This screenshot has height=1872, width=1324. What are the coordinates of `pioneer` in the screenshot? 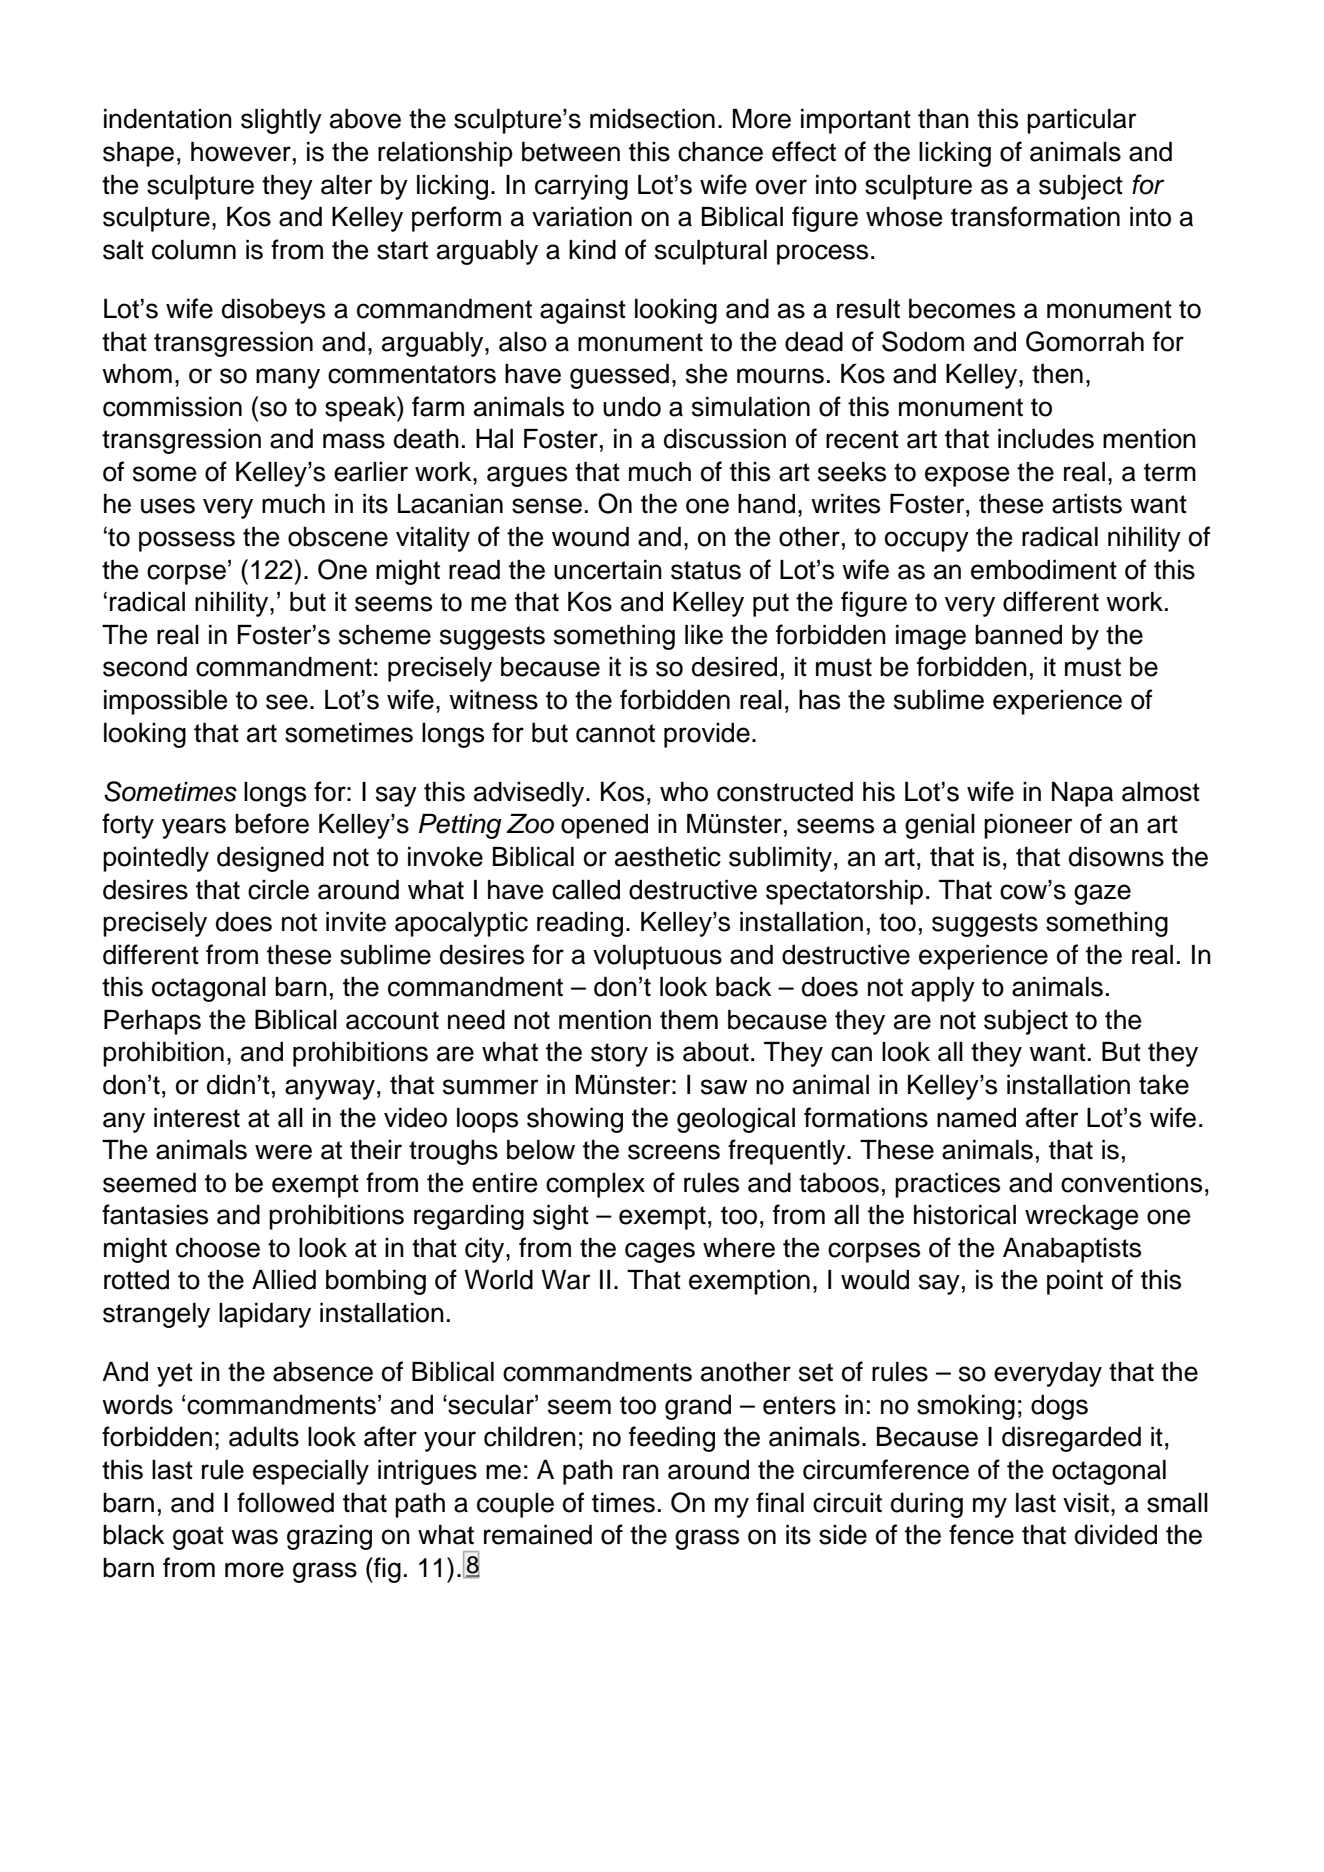 It's located at (1028, 826).
